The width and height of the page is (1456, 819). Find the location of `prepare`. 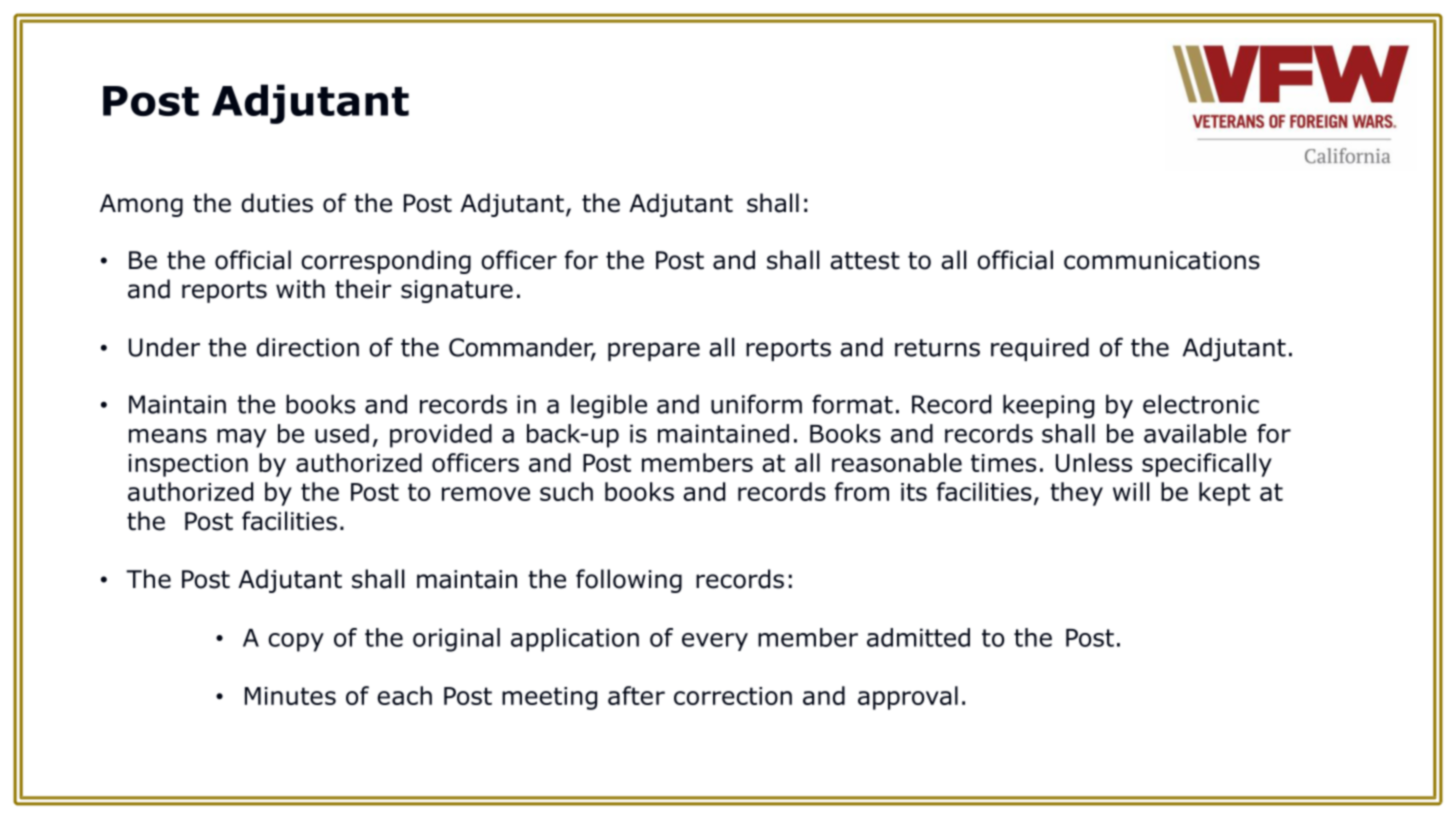

prepare is located at coordinates (654, 351).
